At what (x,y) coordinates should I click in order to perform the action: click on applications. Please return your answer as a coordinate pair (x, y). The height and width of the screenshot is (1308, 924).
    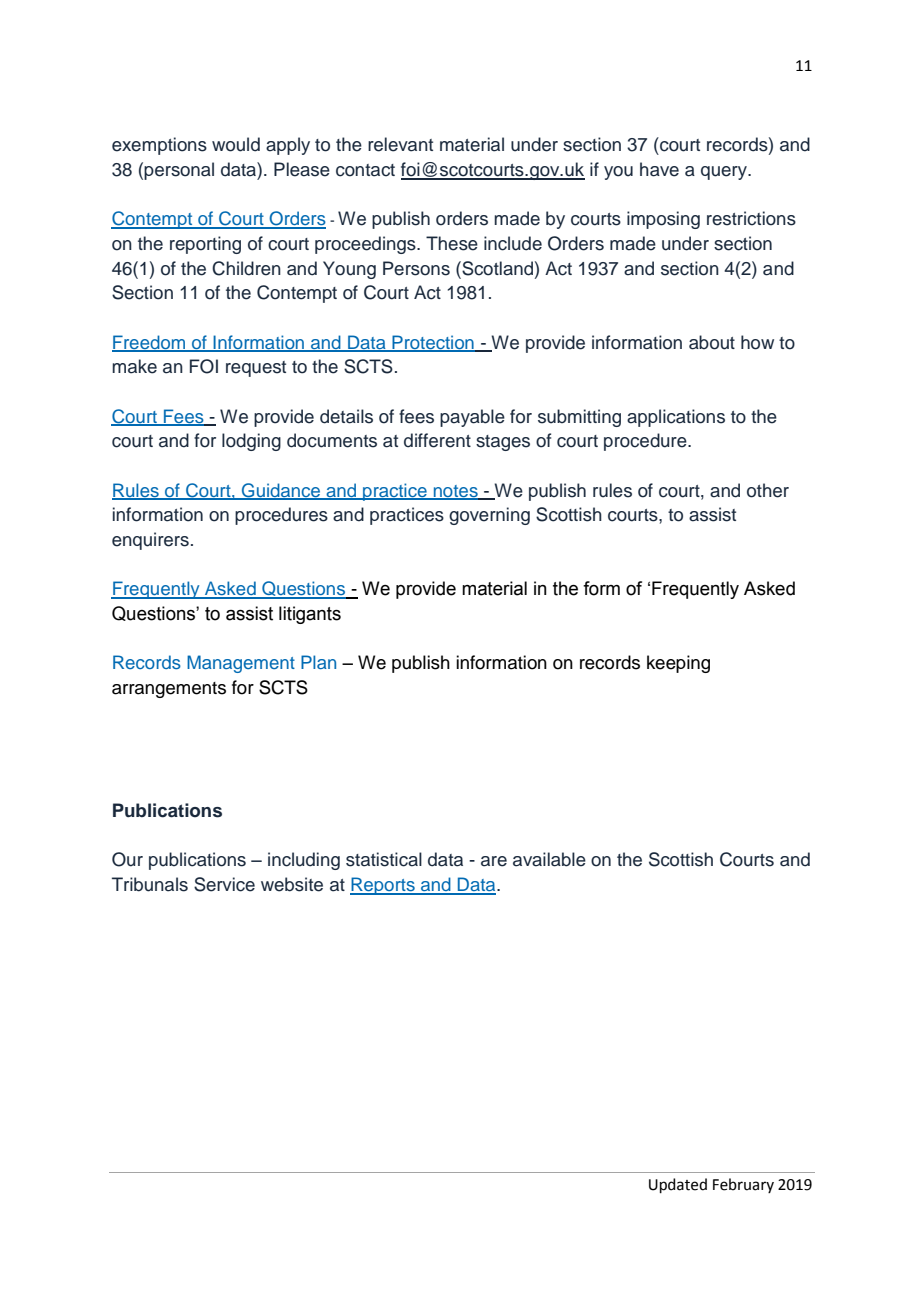
    Looking at the image, I should click on (676, 418).
